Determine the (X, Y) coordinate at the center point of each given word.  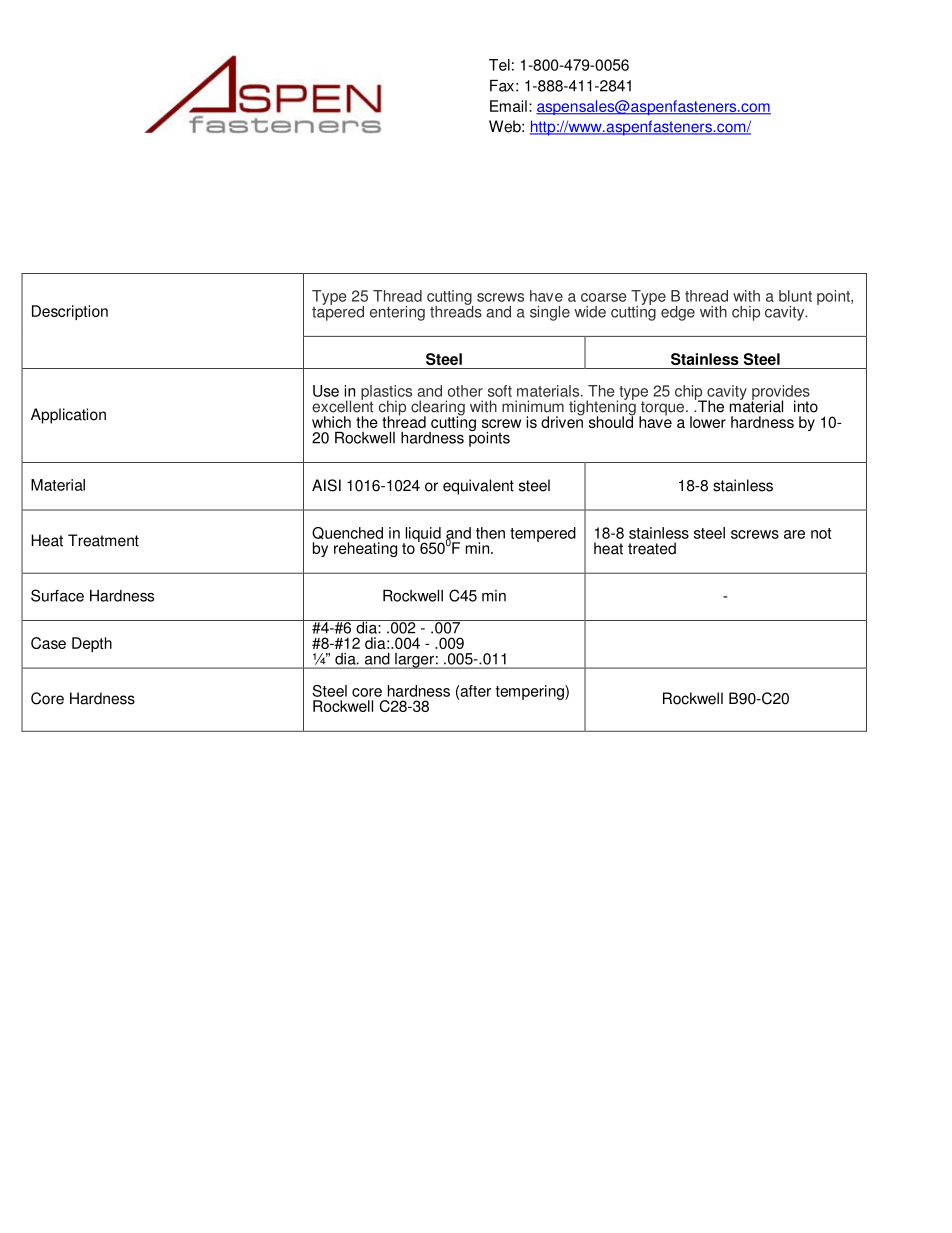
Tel (499, 65)
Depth (92, 644)
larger (414, 661)
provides (781, 393)
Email (508, 106)
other (465, 391)
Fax (502, 86)
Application (68, 416)
